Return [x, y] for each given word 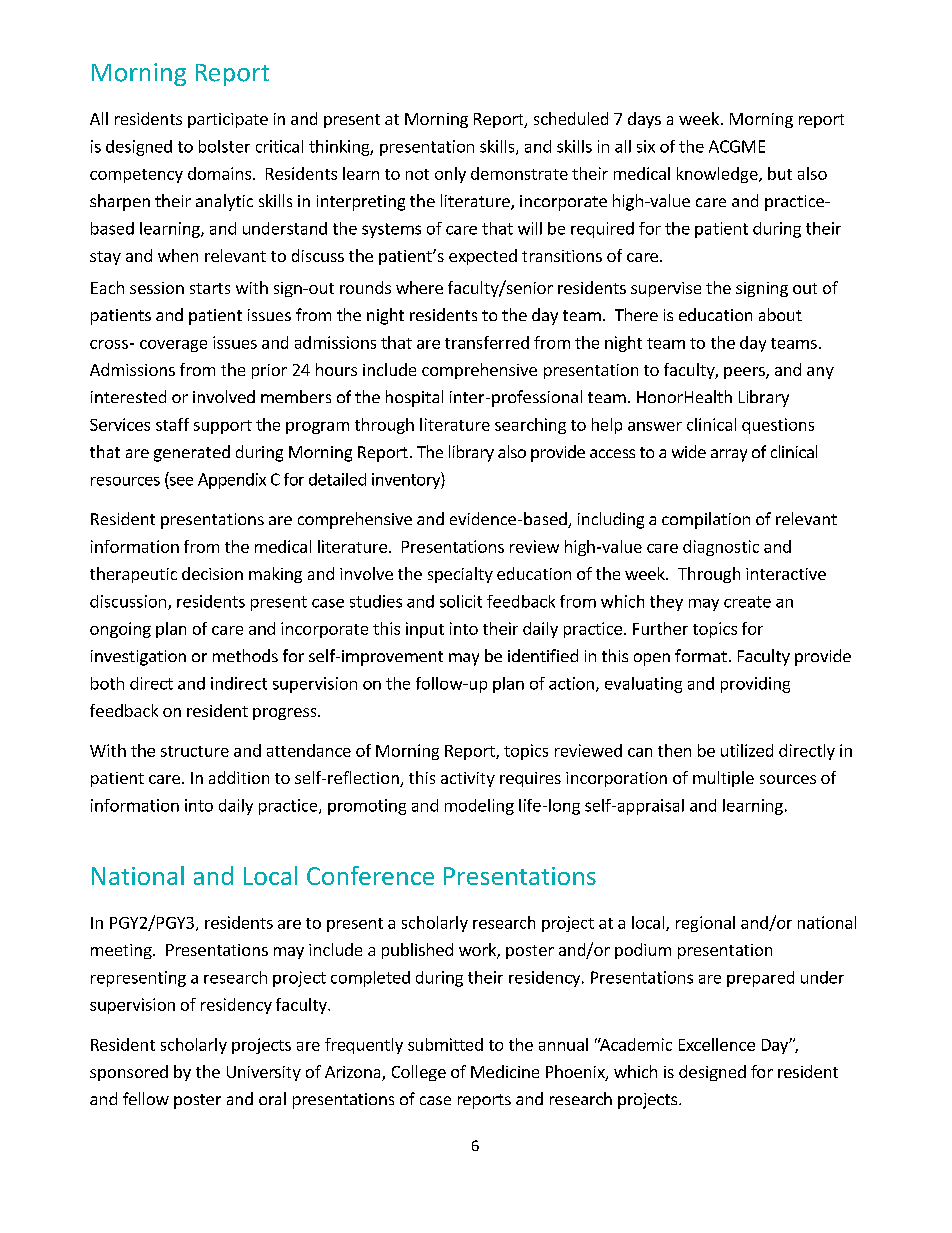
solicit [461, 601]
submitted [445, 1044]
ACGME [737, 146]
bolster [224, 146]
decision [212, 573]
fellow [146, 1098]
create [747, 602]
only [450, 175]
